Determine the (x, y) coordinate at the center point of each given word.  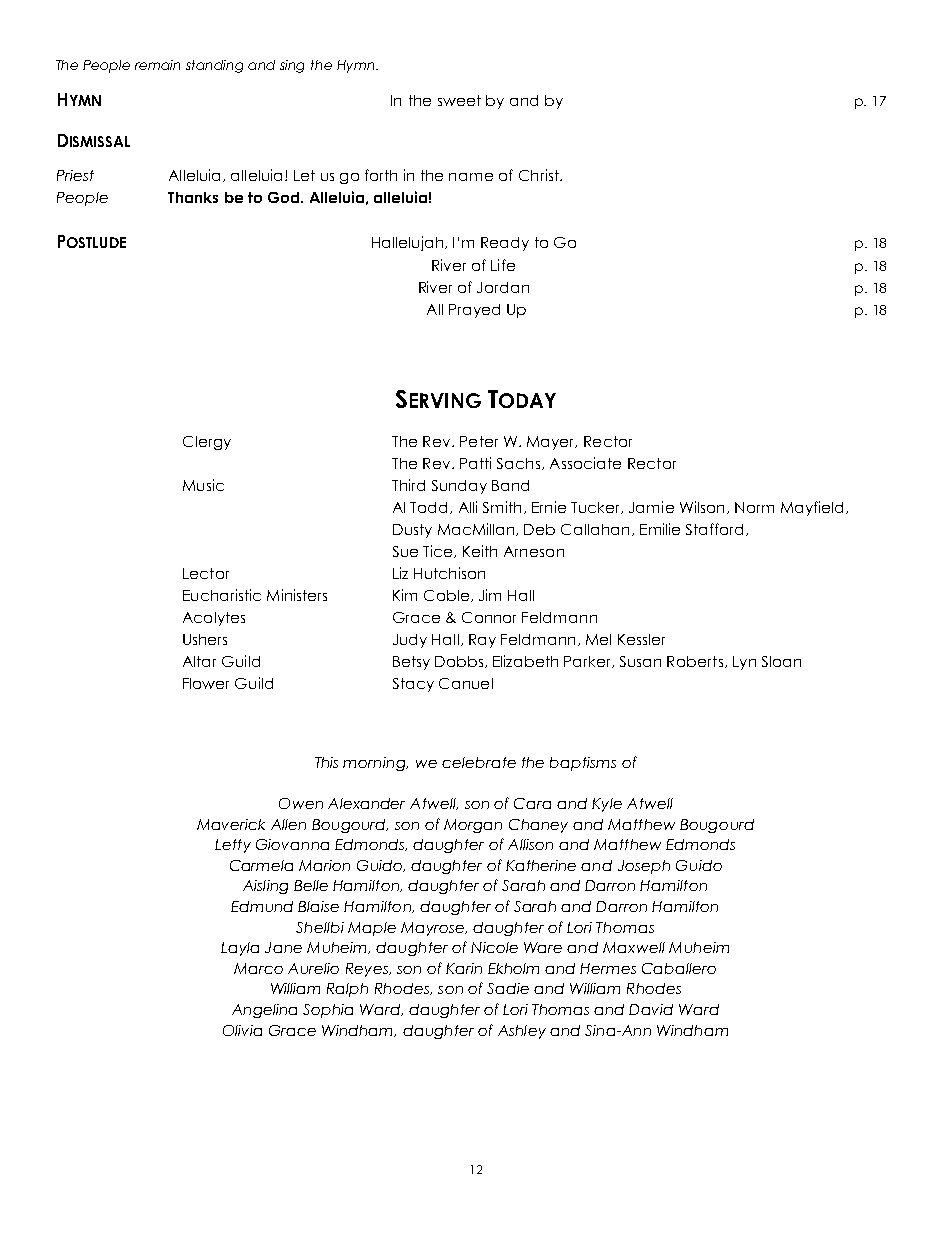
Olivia (242, 1030)
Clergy (207, 443)
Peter (479, 441)
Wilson (702, 507)
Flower (206, 683)
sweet (459, 100)
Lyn (744, 663)
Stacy (413, 685)
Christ (540, 175)
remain (157, 65)
